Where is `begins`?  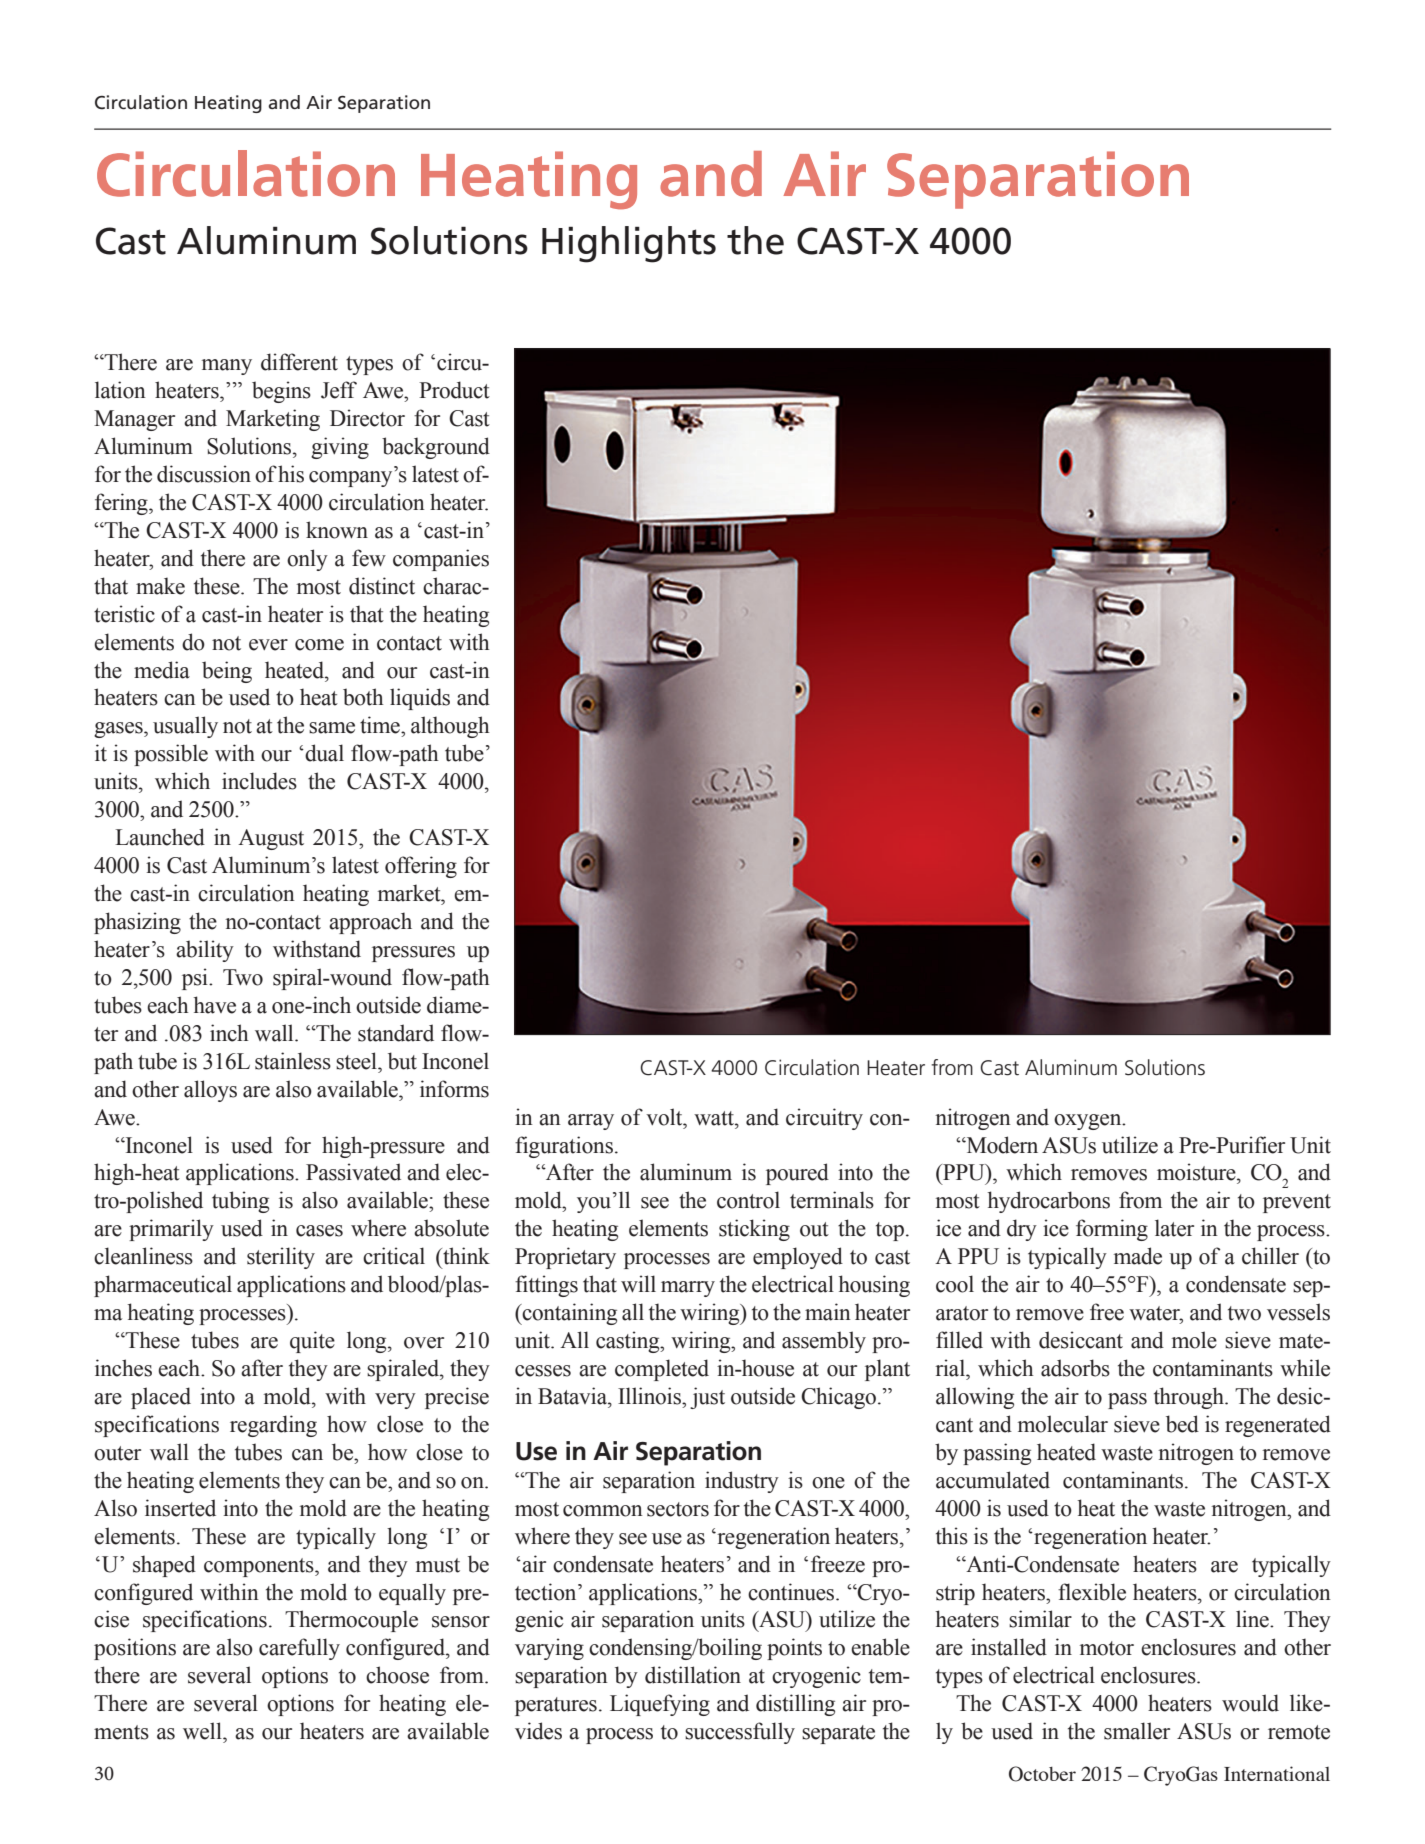 begins is located at coordinates (281, 392).
